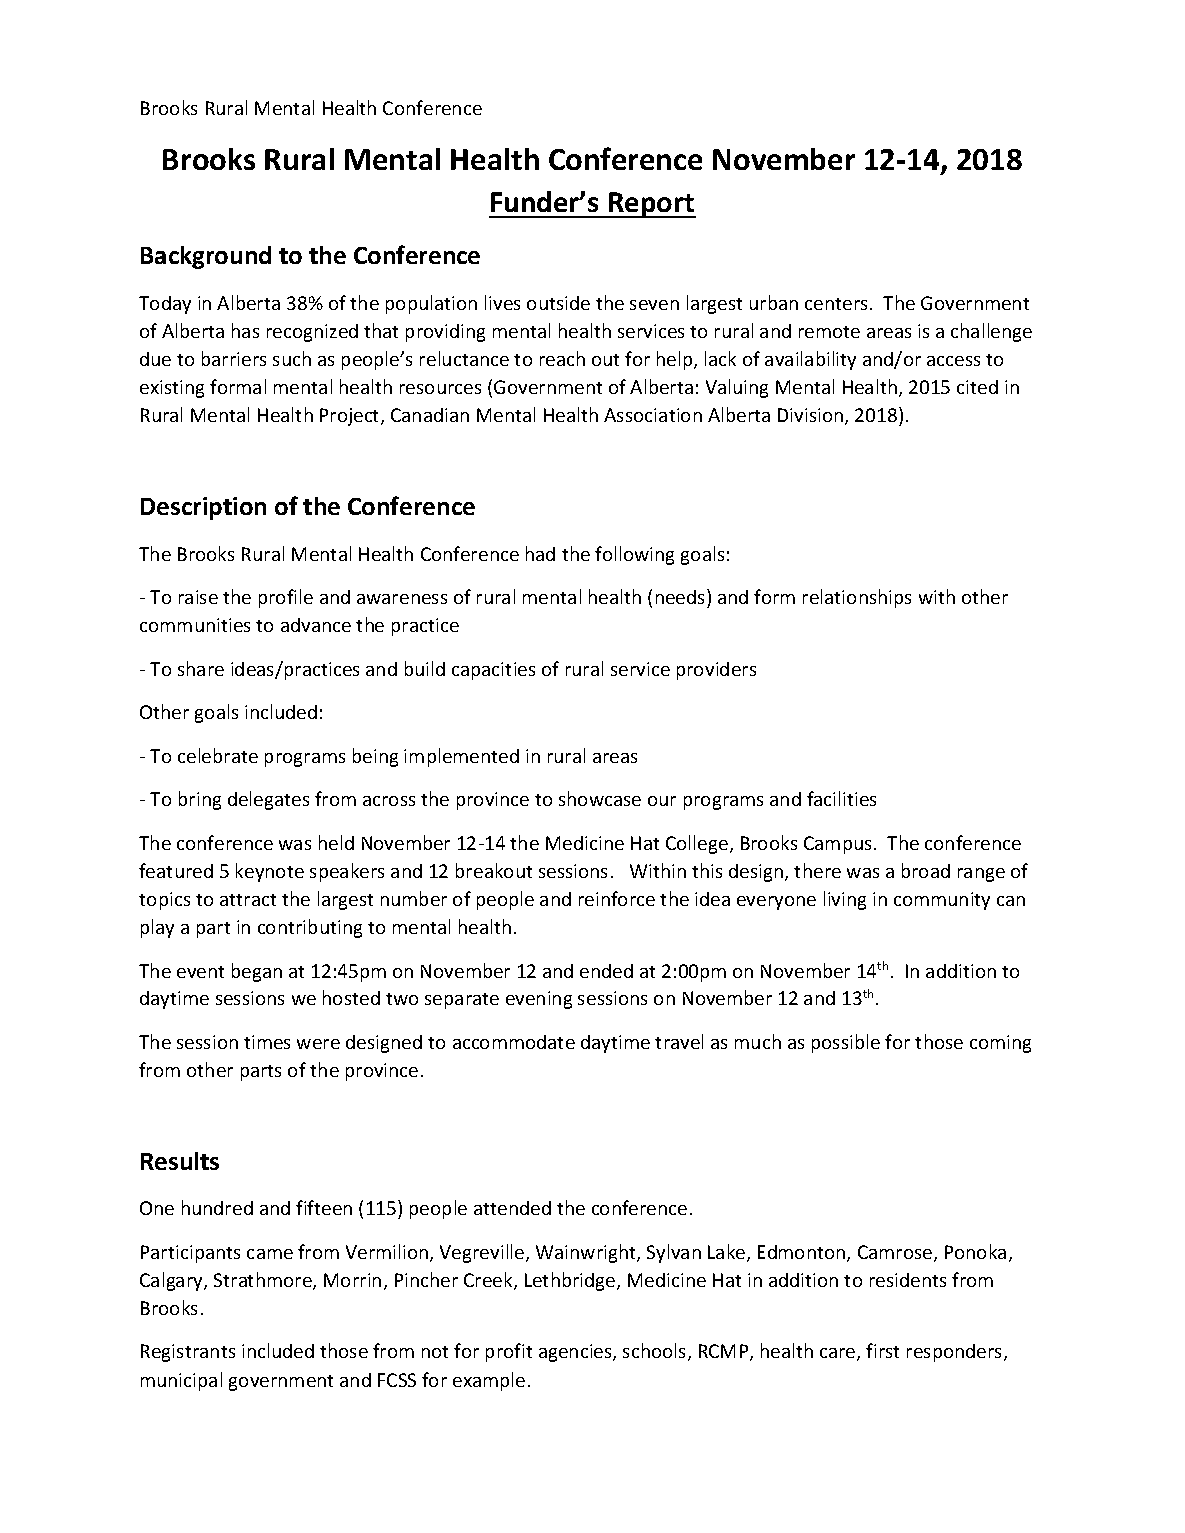  What do you see at coordinates (857, 598) in the page?
I see `relationships` at bounding box center [857, 598].
